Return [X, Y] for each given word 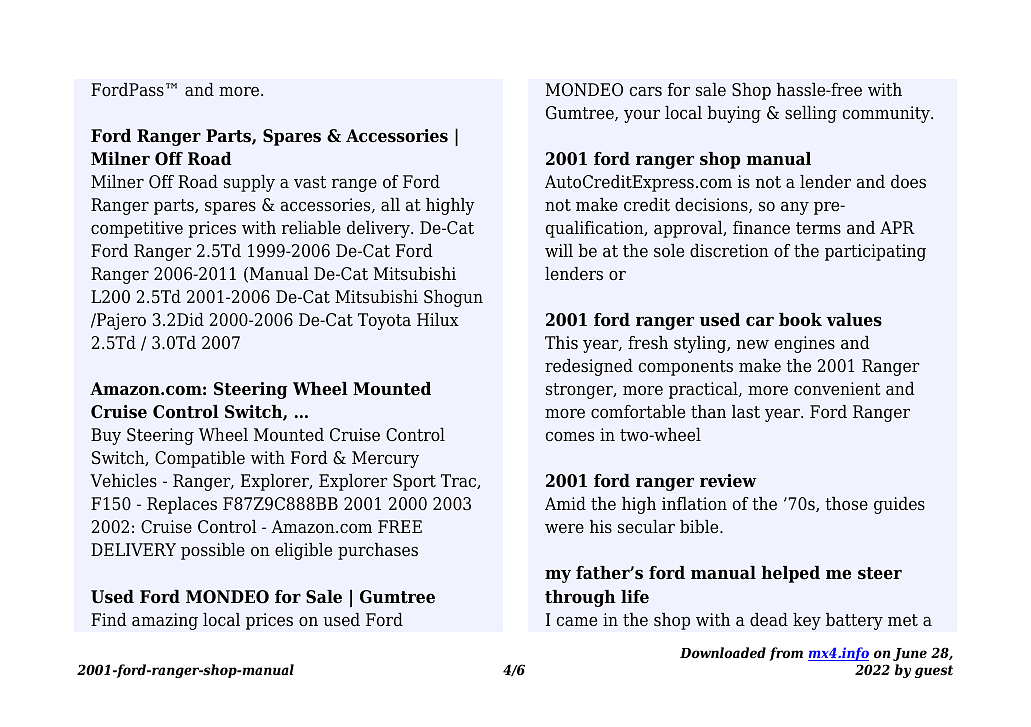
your [642, 116]
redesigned [589, 367]
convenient [837, 389]
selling [811, 114]
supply [249, 183]
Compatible [200, 459]
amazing [165, 621]
